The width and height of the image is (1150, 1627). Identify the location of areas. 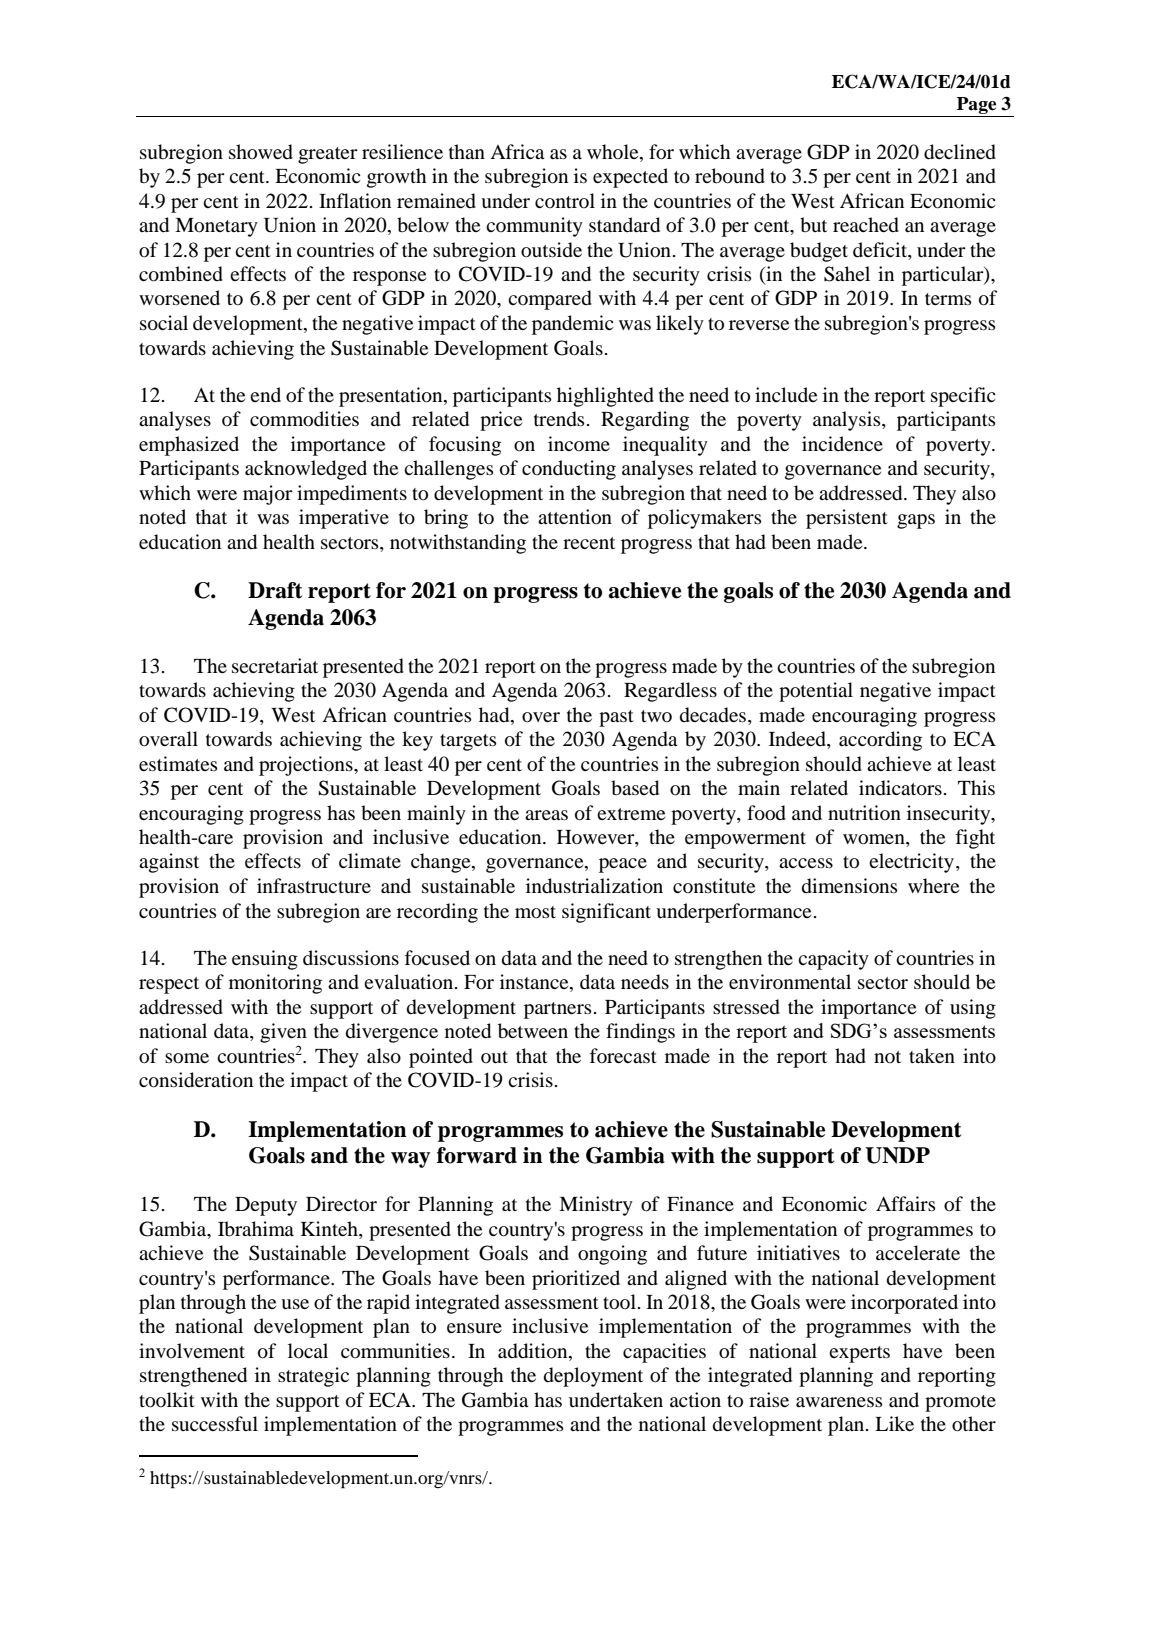
(546, 815).
